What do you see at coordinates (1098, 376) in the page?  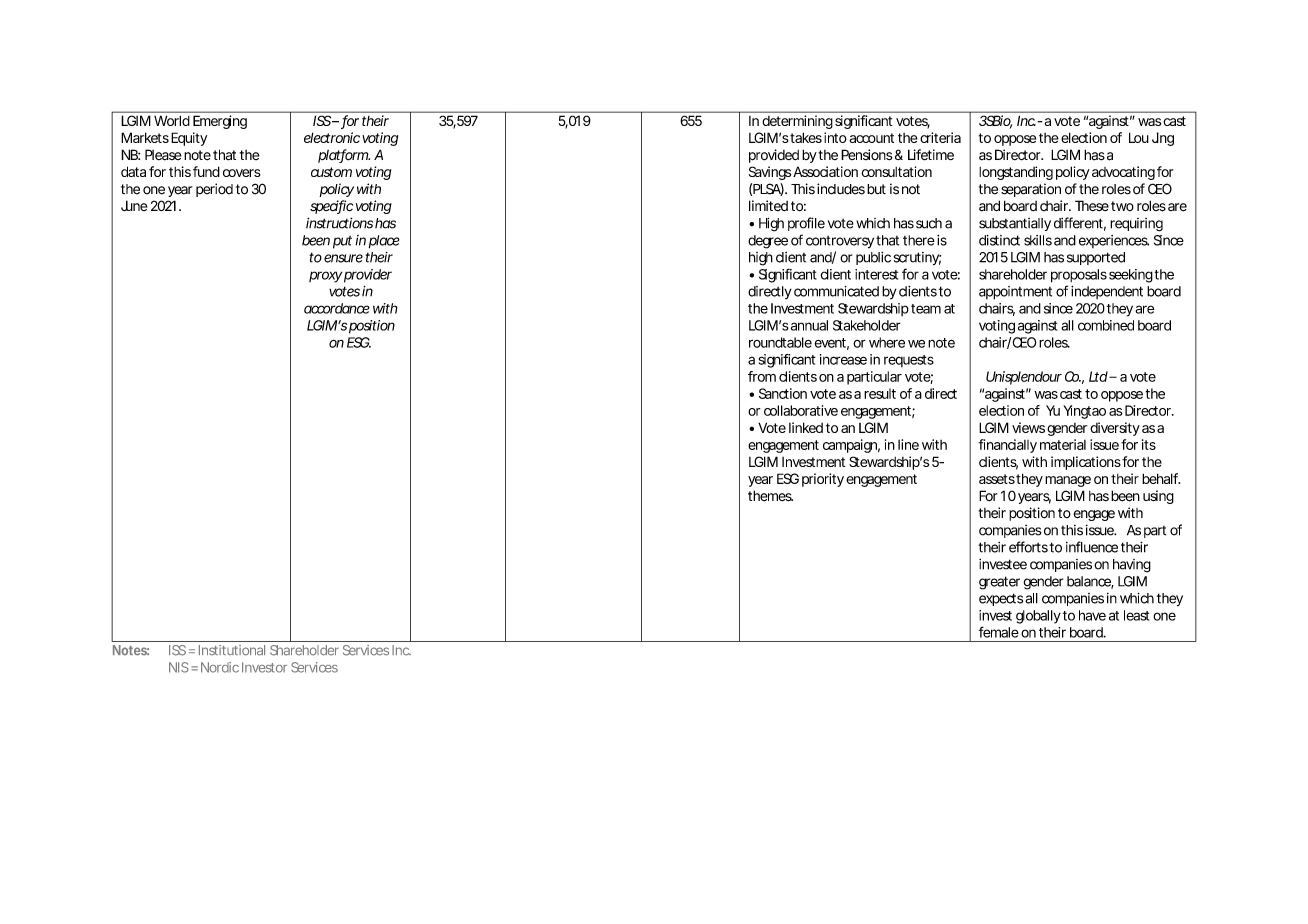 I see `Ltd` at bounding box center [1098, 376].
